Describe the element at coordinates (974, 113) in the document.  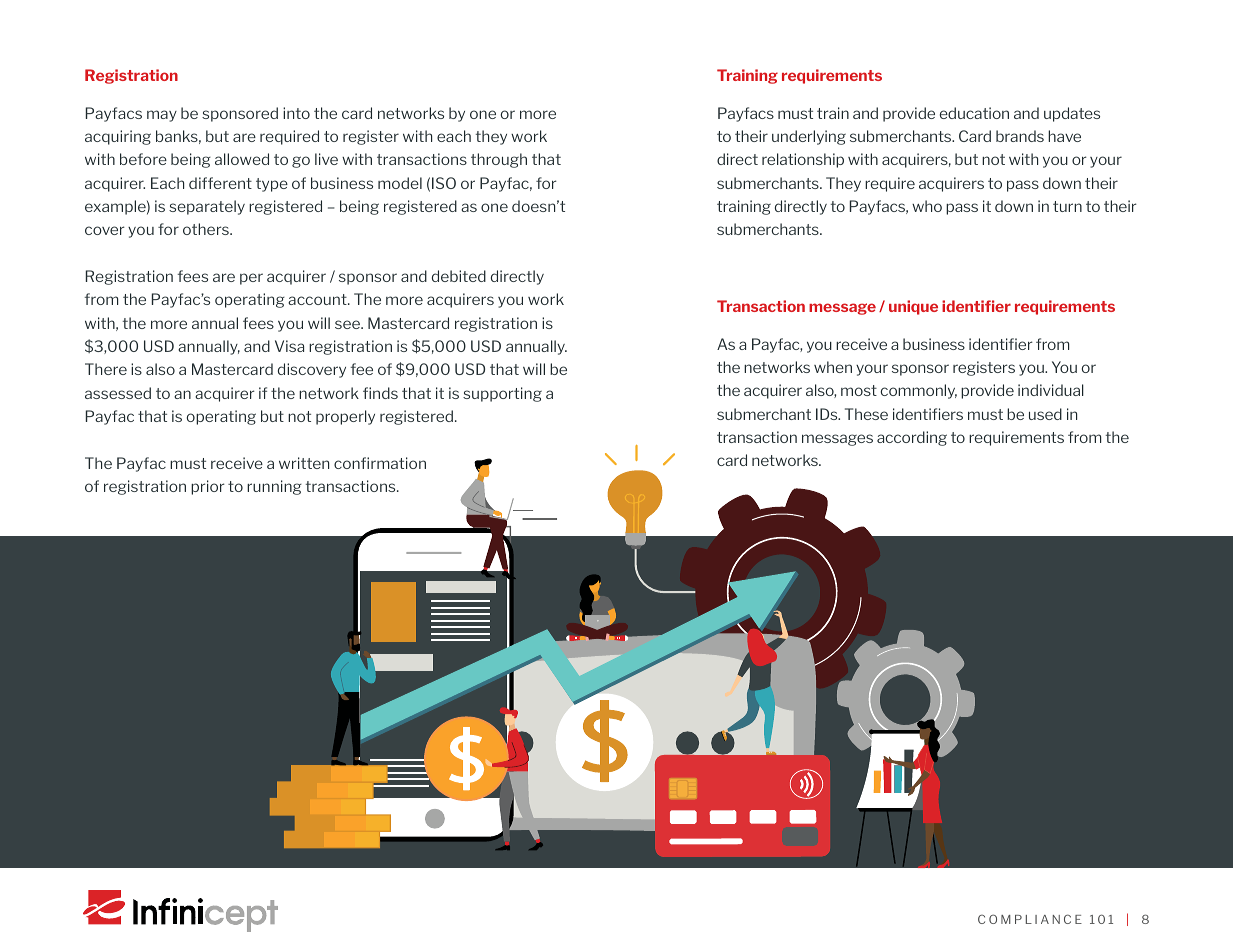
I see `education` at that location.
